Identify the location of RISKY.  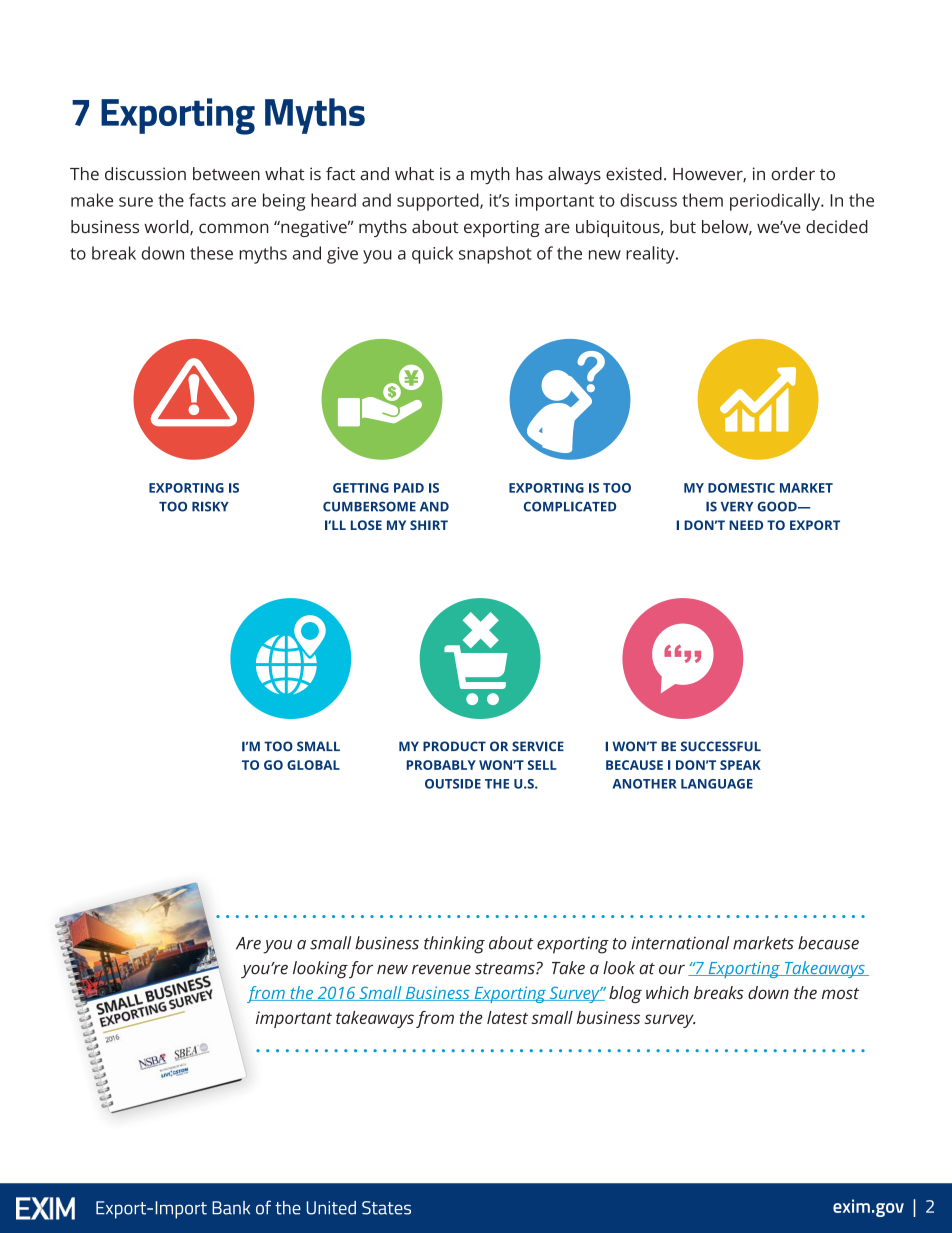
(210, 506).
